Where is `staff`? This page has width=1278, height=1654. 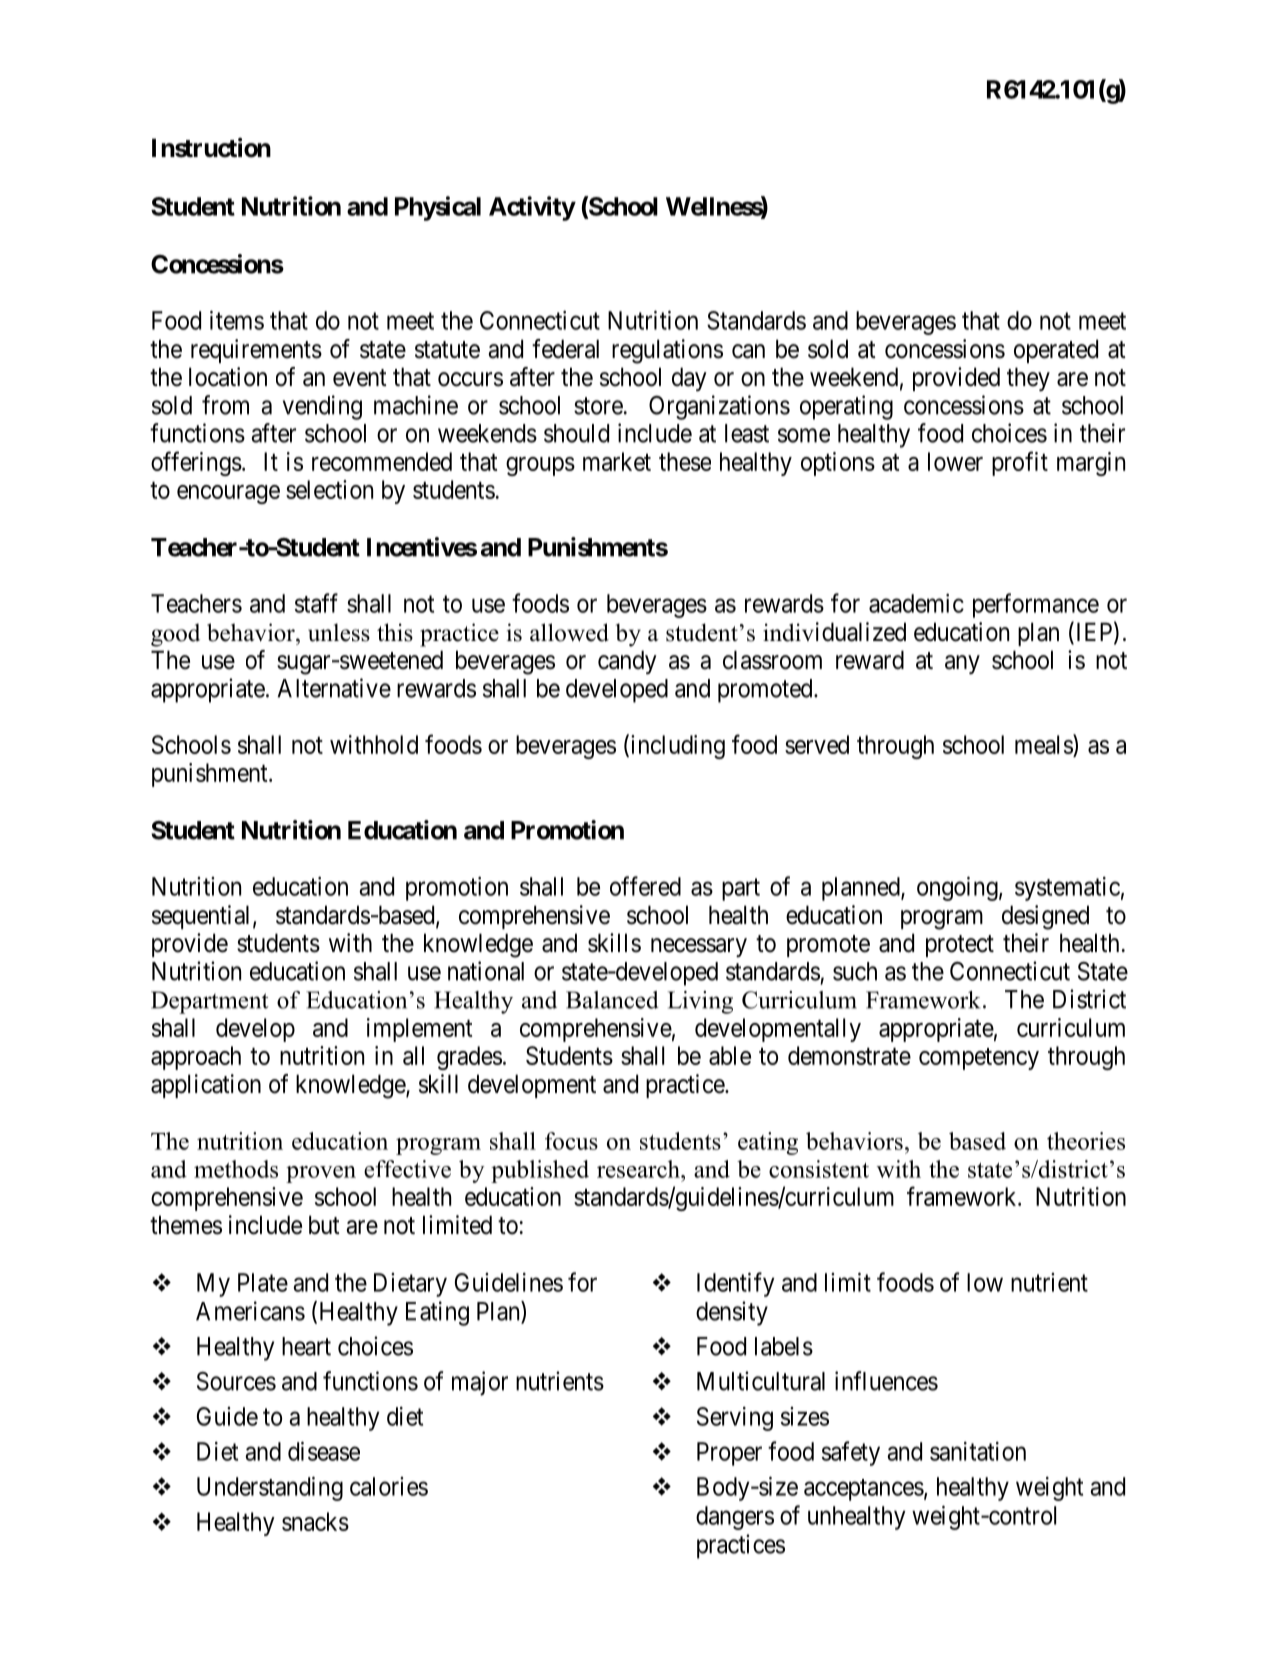
staff is located at coordinates (316, 603).
